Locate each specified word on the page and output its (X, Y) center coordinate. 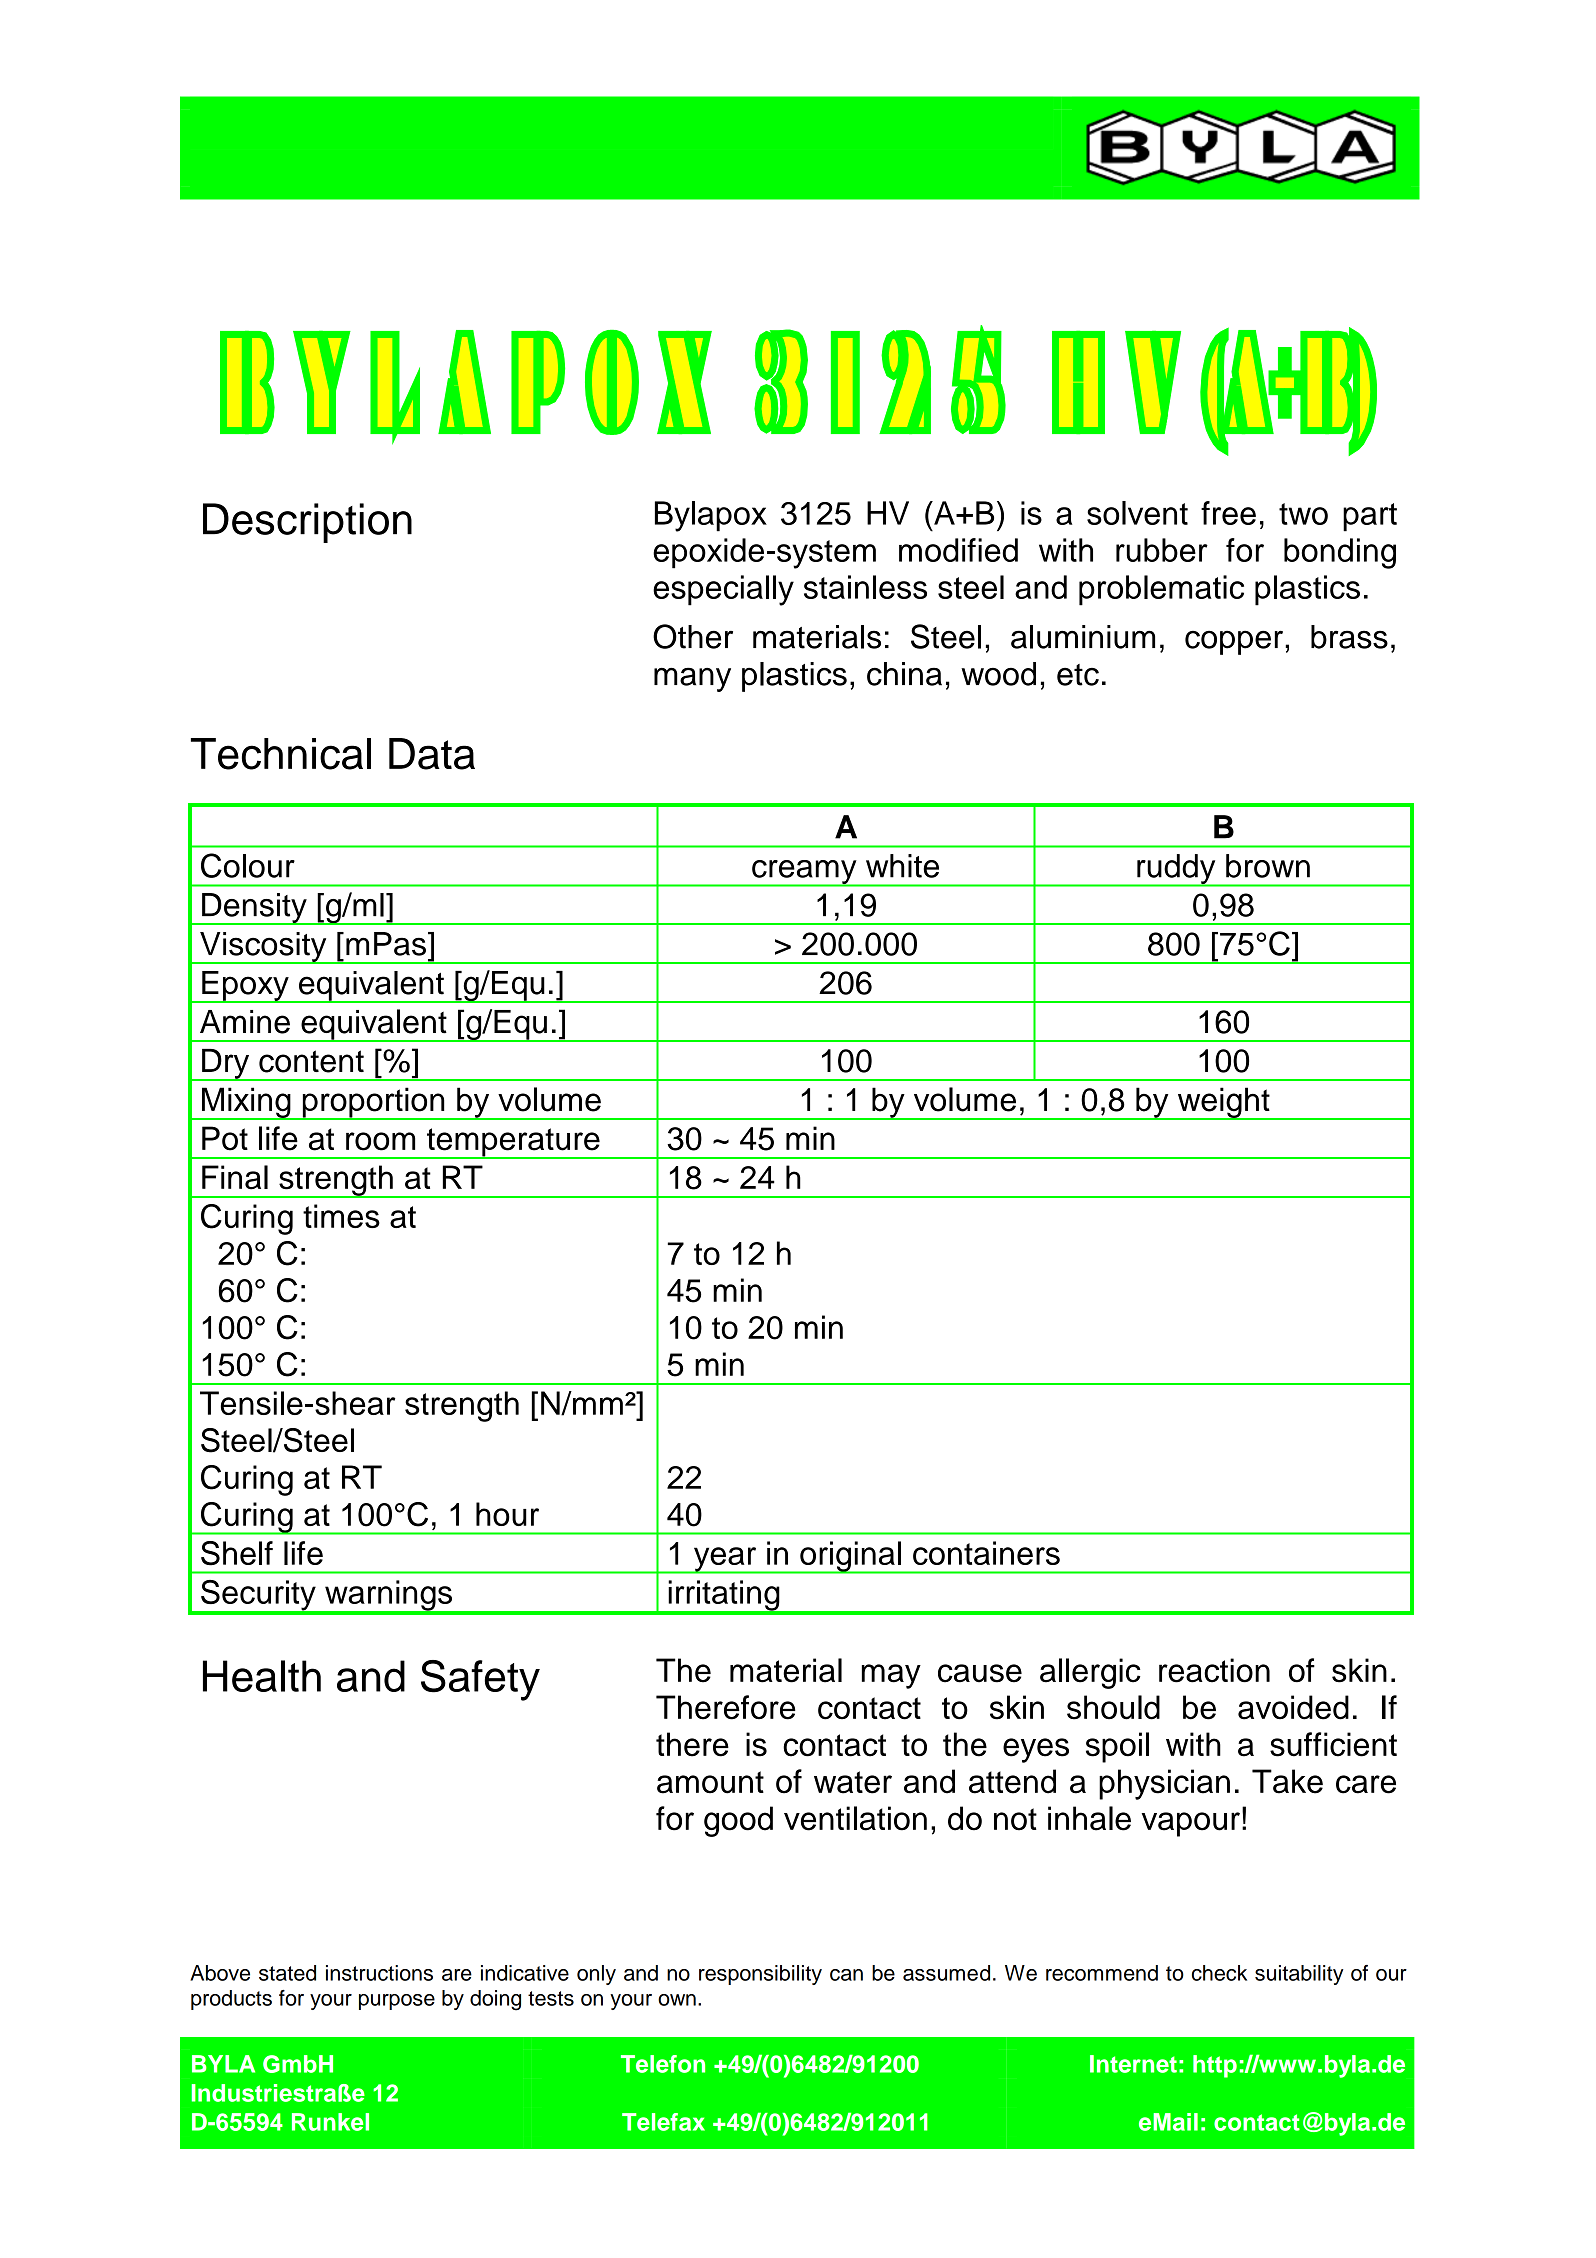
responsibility (760, 1975)
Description (307, 523)
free (1228, 513)
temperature (513, 1143)
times (341, 1216)
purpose (397, 2002)
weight (1223, 1103)
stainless (865, 587)
